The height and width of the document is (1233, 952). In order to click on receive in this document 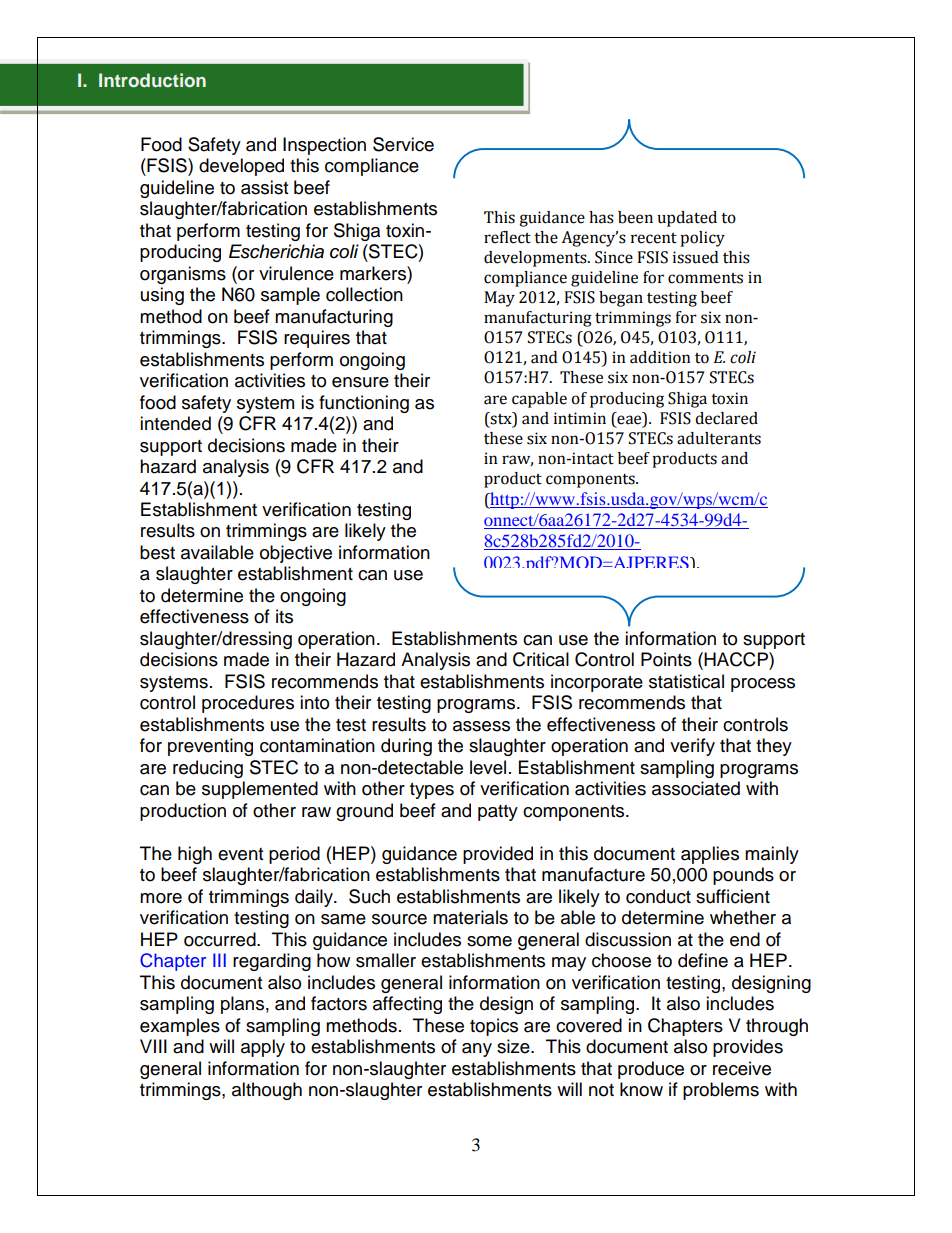, I will do `click(742, 1068)`.
